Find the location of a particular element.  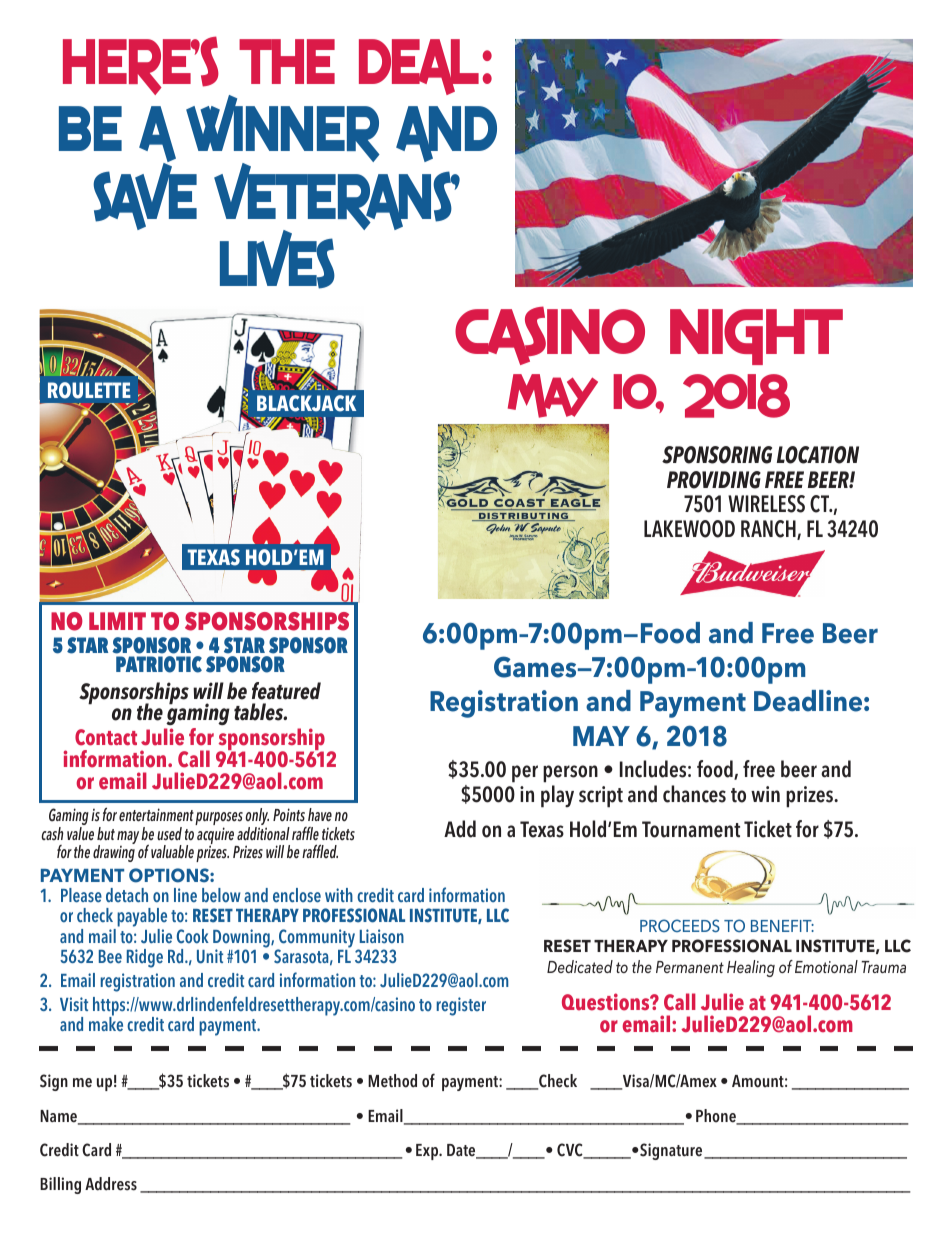

BLACKJACK is located at coordinates (306, 403).
